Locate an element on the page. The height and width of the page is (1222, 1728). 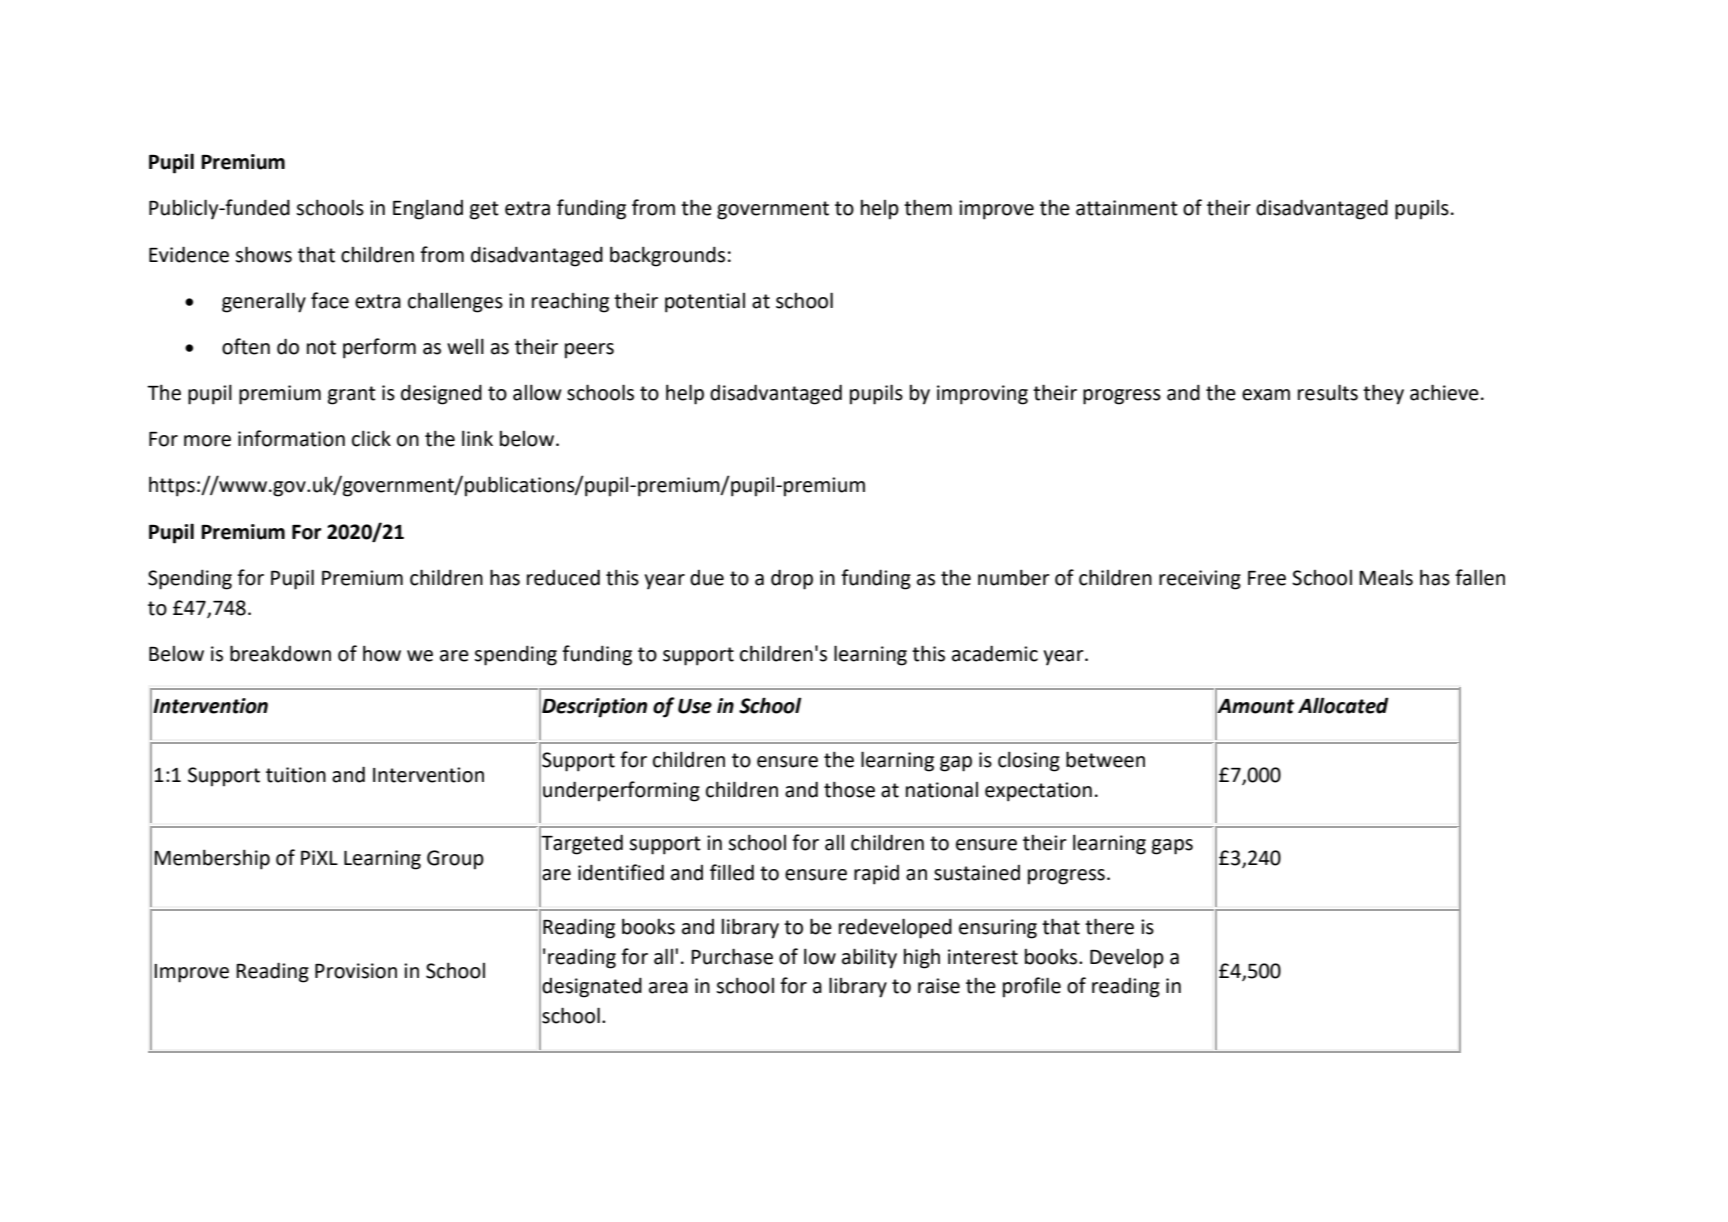
Provision is located at coordinates (356, 971).
